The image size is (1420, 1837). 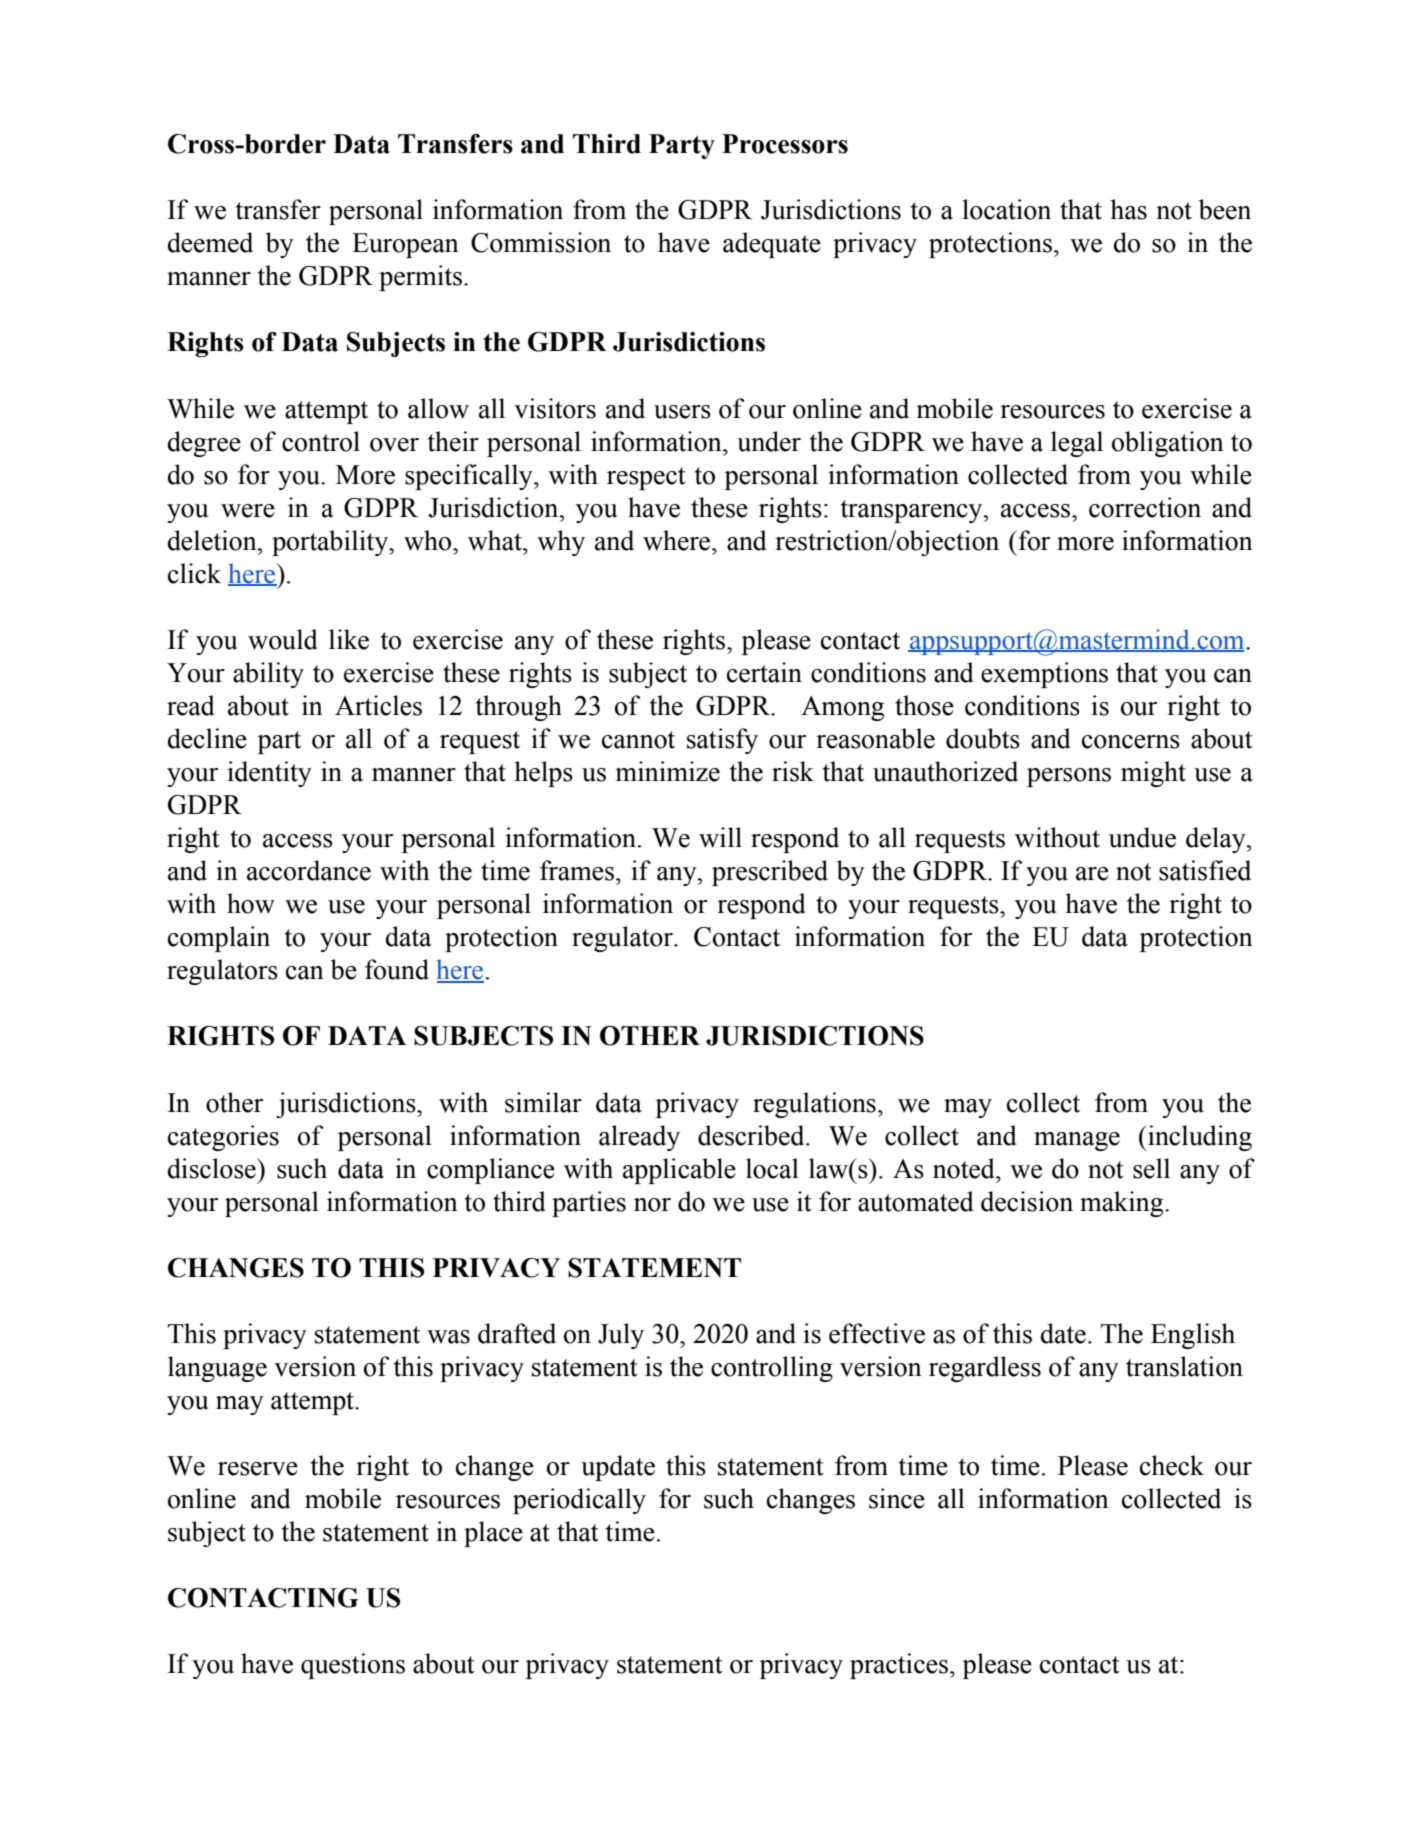 What do you see at coordinates (223, 1138) in the screenshot?
I see `categories` at bounding box center [223, 1138].
